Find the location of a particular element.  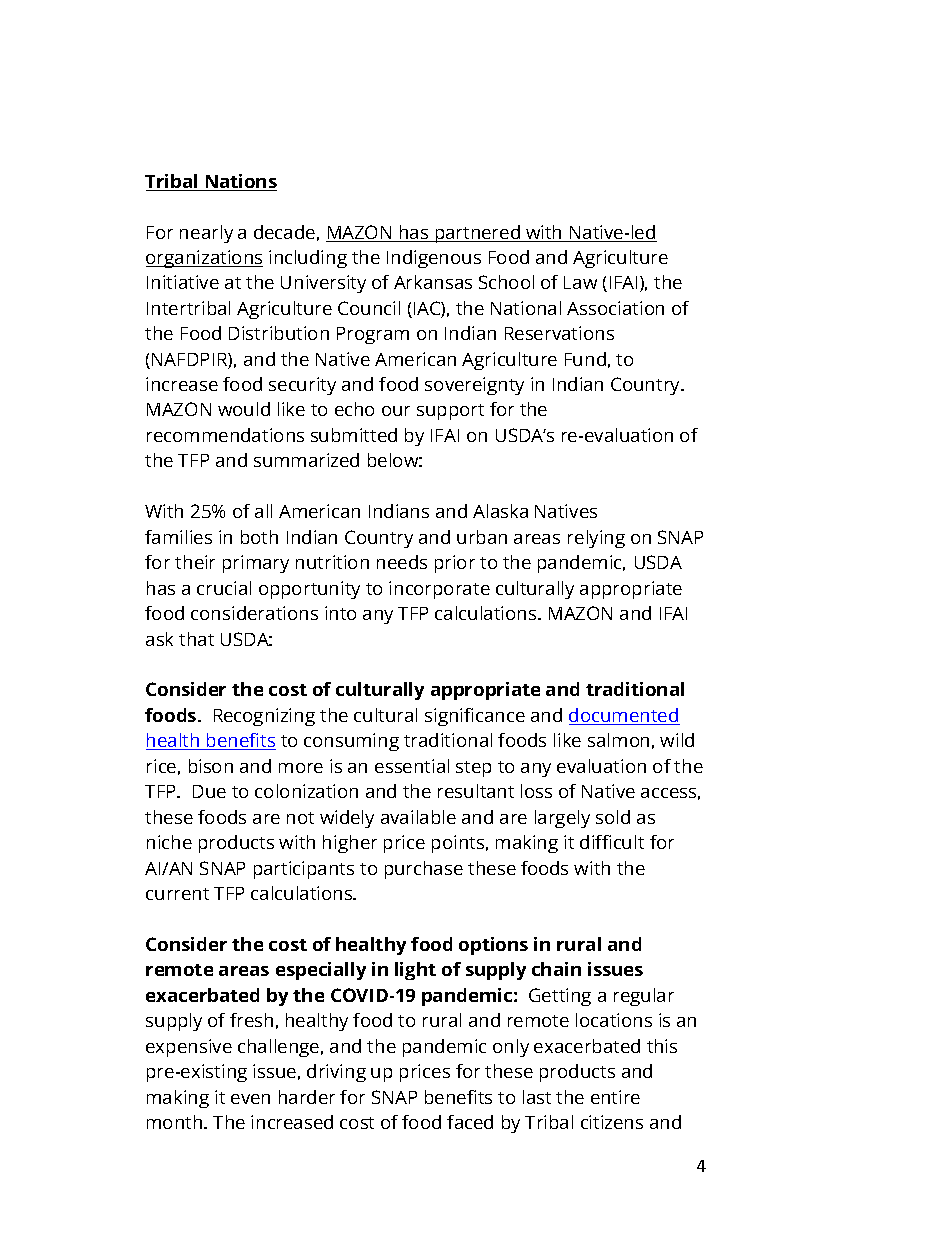

Fund is located at coordinates (585, 359).
